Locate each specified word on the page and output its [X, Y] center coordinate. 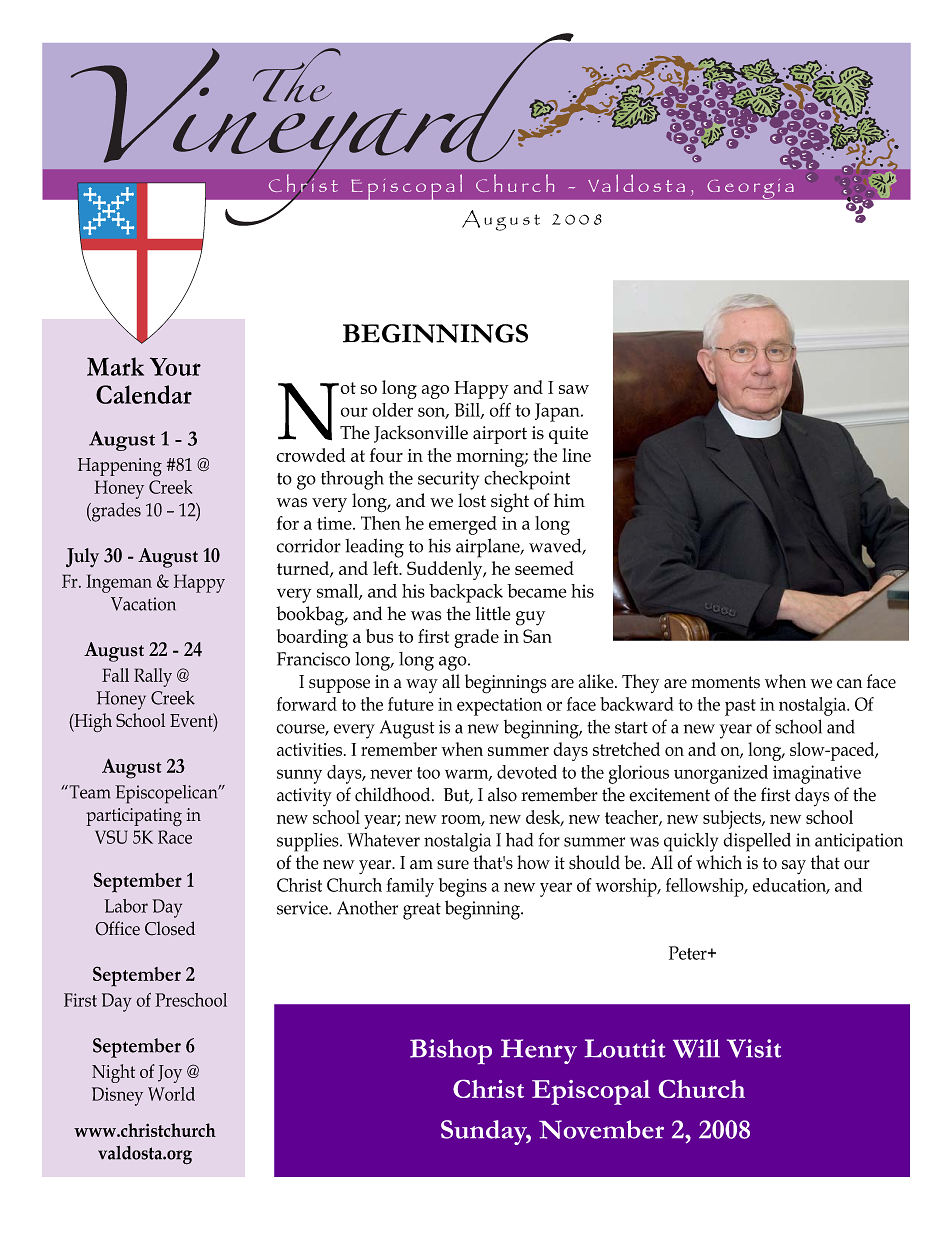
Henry [539, 1051]
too [428, 773]
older [392, 410]
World [171, 1094]
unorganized [721, 774]
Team [88, 792]
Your [175, 366]
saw [574, 389]
